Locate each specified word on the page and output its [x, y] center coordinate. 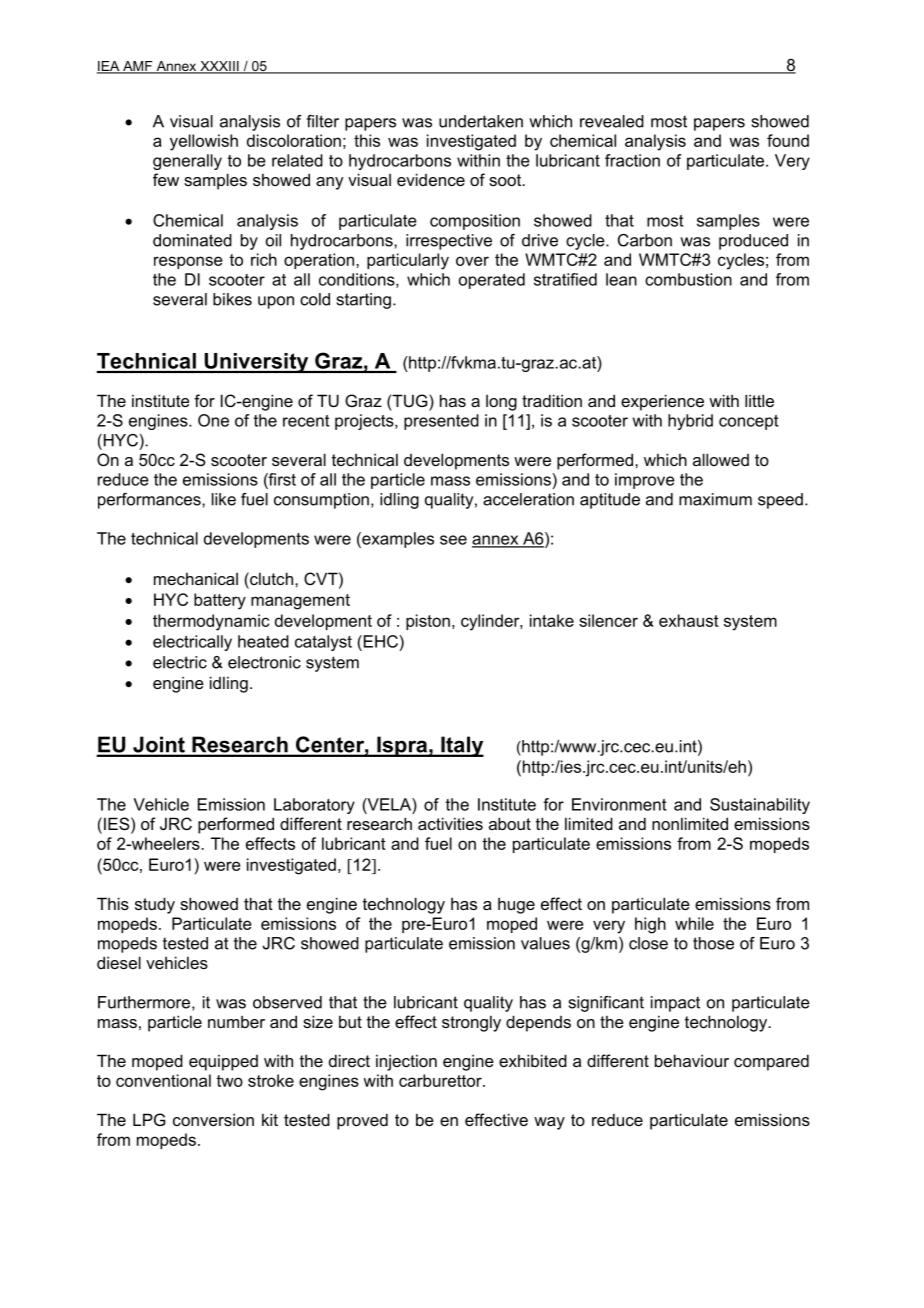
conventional [163, 1080]
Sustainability [760, 806]
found [788, 140]
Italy [461, 746]
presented [441, 422]
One [213, 420]
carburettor [441, 1080]
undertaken [481, 121]
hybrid [690, 422]
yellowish [204, 142]
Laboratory [314, 806]
